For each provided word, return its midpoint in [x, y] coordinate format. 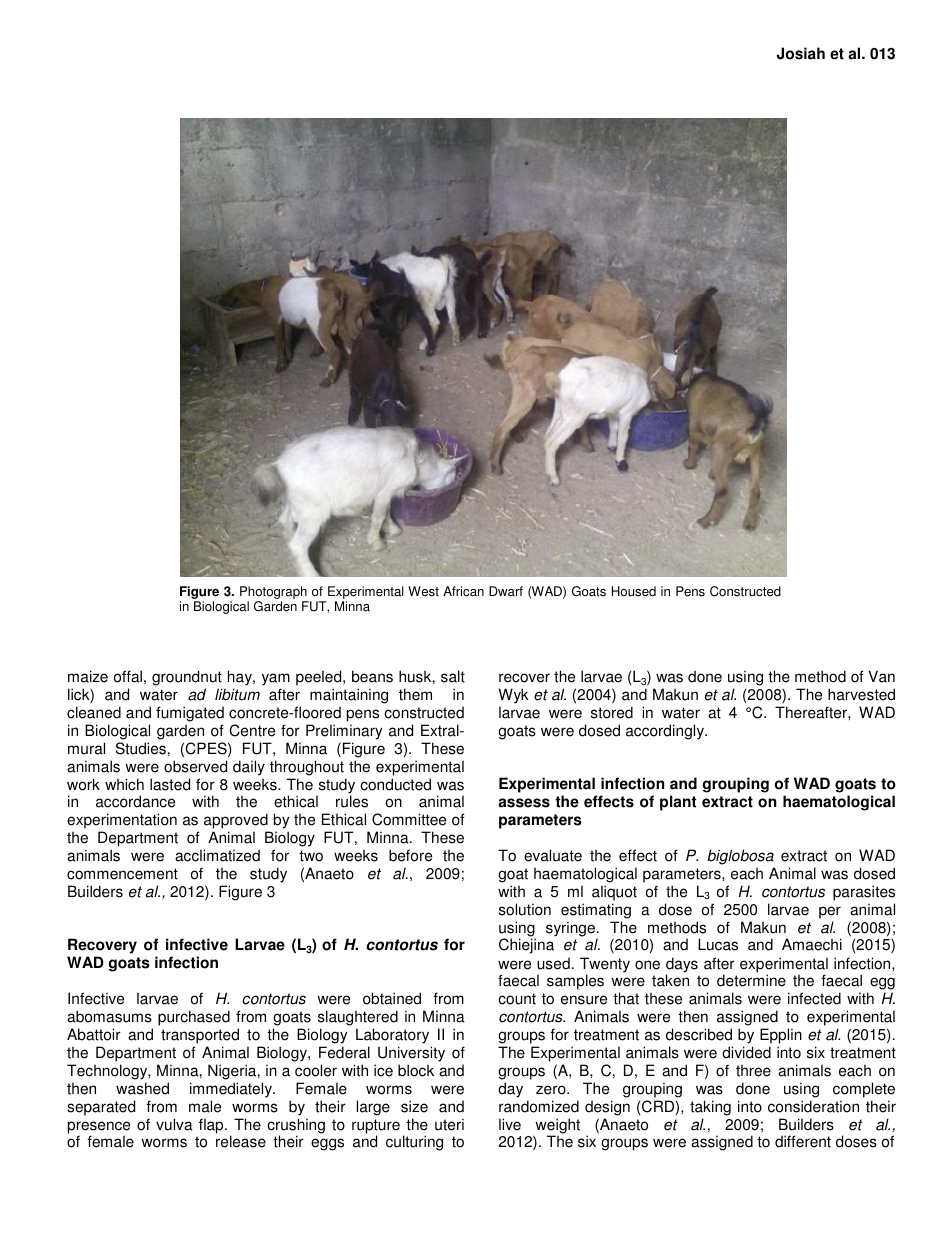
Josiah [801, 53]
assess [524, 803]
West [423, 591]
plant [678, 803]
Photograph [274, 594]
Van [881, 676]
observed [195, 766]
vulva [174, 1124]
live [510, 1124]
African [463, 591]
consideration [813, 1106]
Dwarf [506, 591]
